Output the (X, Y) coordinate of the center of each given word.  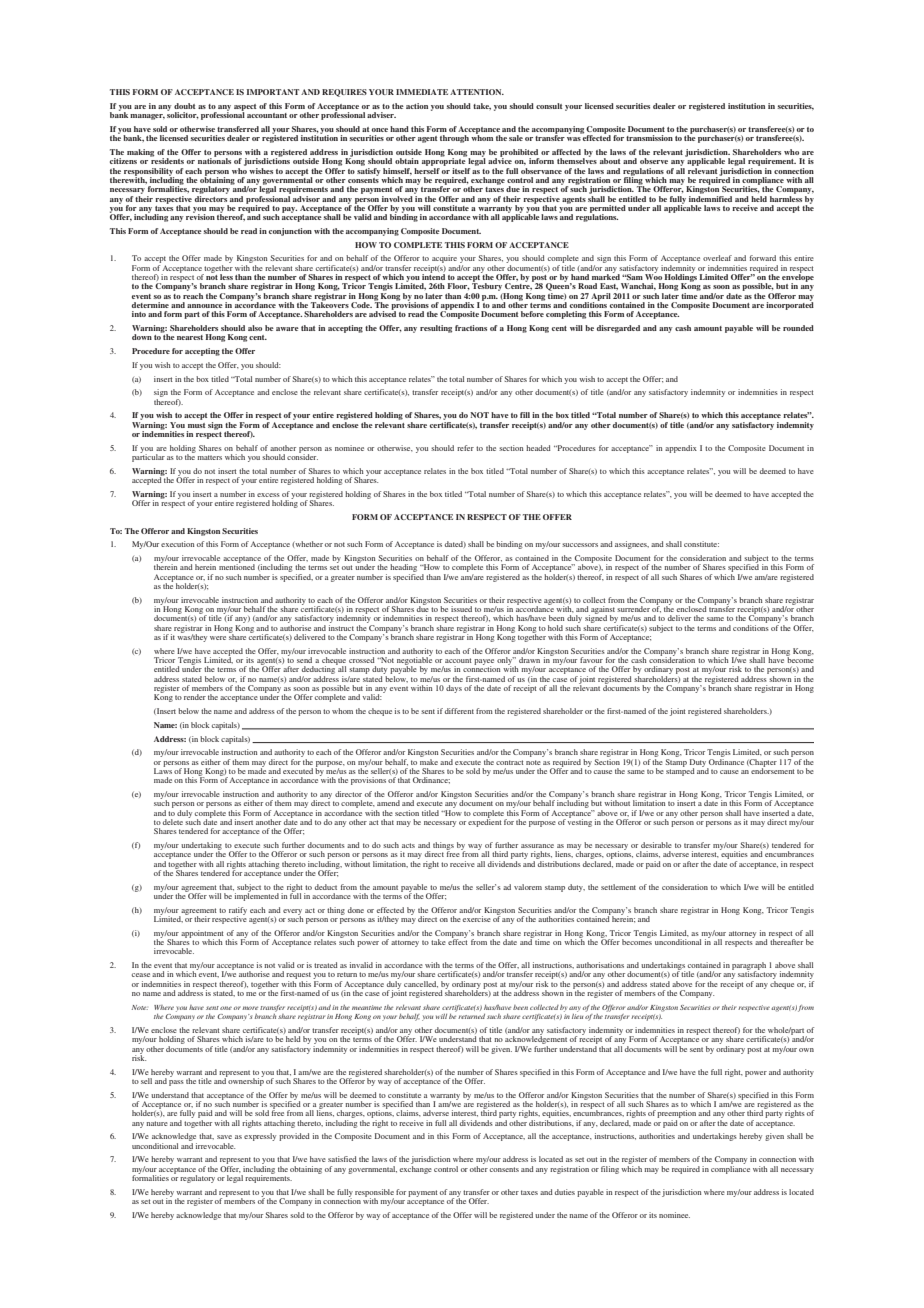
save (224, 1137)
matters (210, 457)
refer (465, 448)
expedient (485, 822)
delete (173, 822)
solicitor (183, 114)
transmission (649, 138)
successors (580, 545)
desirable (656, 845)
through (454, 139)
